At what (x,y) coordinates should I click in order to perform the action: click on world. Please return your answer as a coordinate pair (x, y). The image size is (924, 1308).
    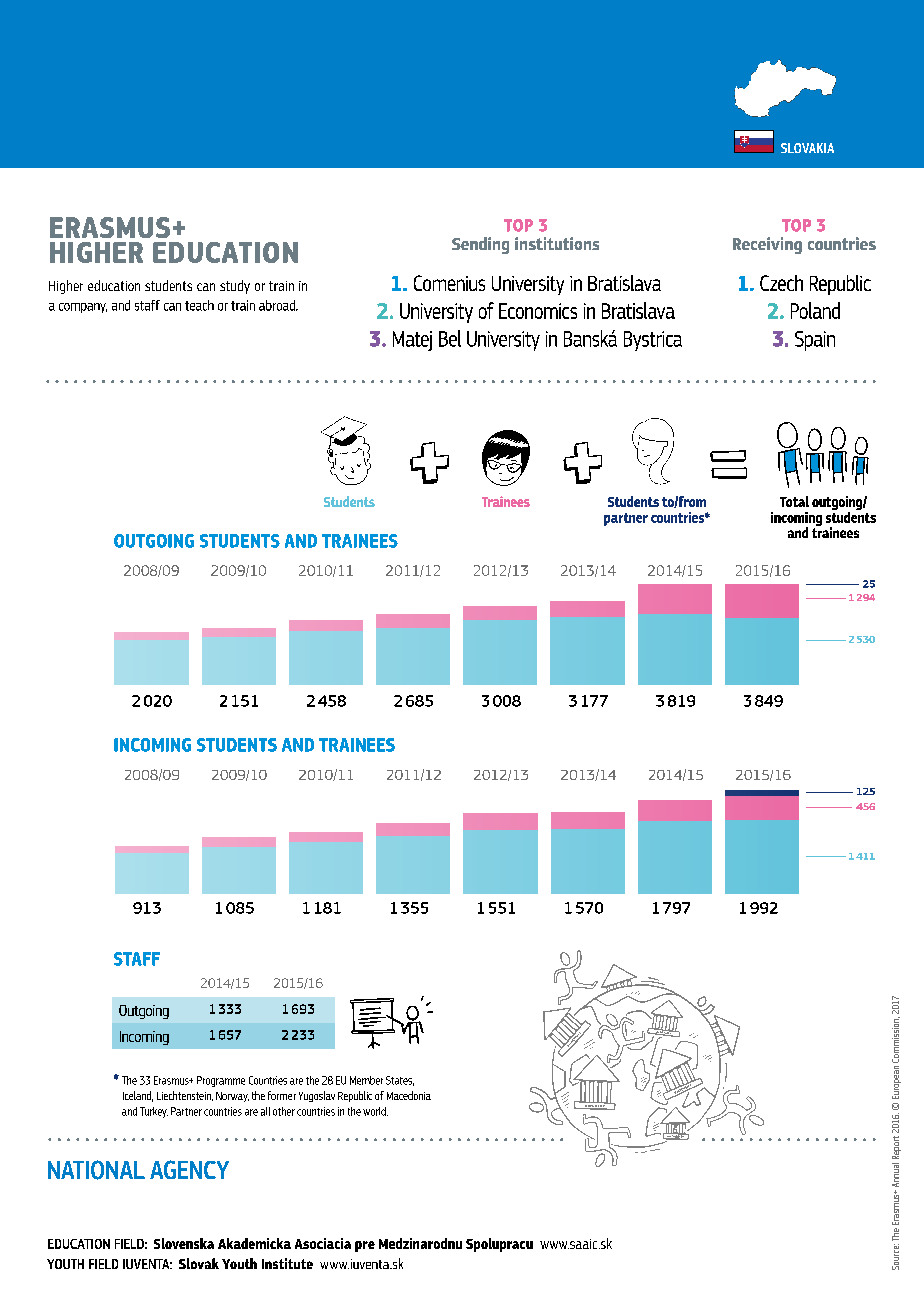
    Looking at the image, I should click on (375, 1111).
